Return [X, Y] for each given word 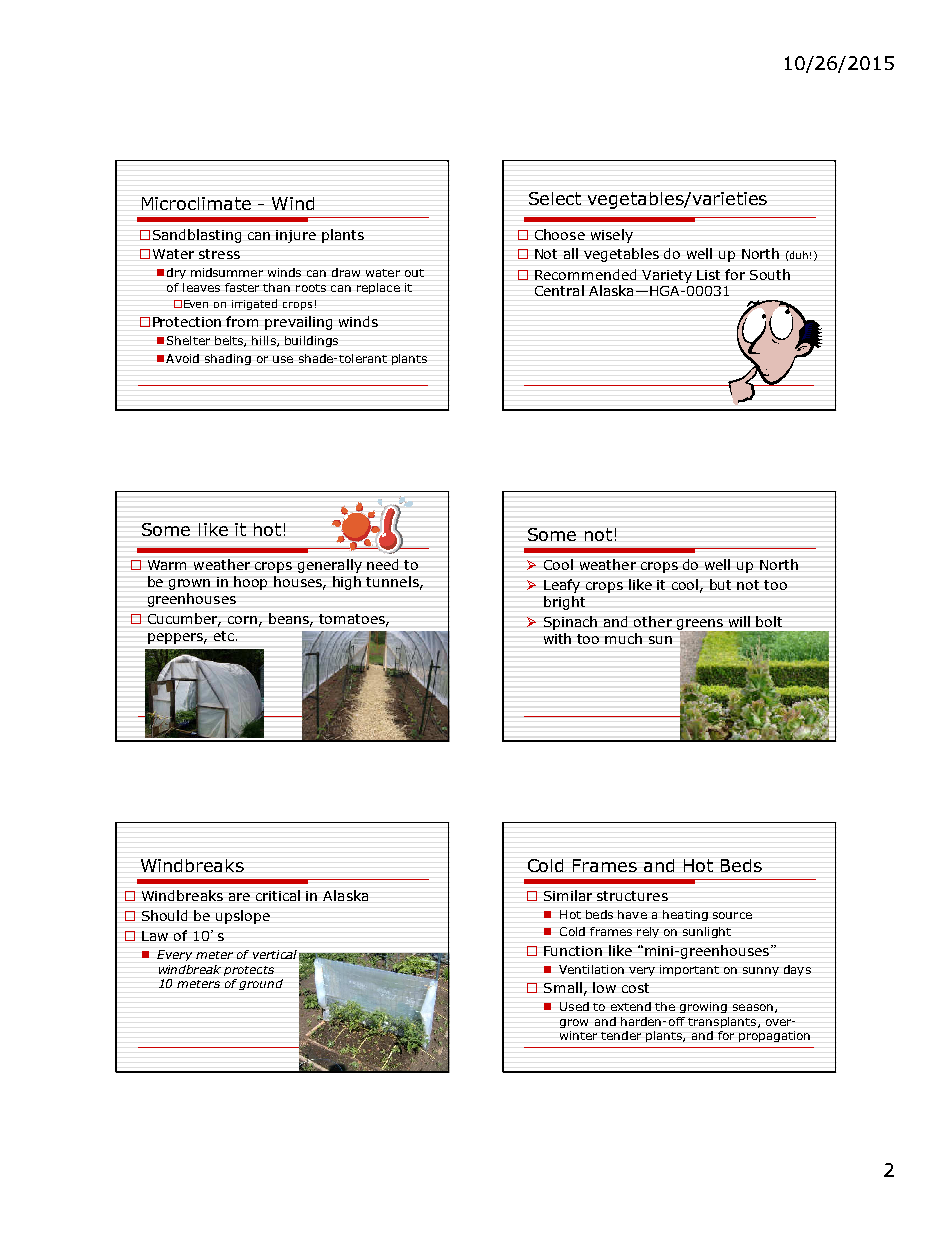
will [739, 621]
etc [224, 636]
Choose [560, 234]
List [708, 275]
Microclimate [196, 203]
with [557, 638]
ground [261, 984]
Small [563, 987]
